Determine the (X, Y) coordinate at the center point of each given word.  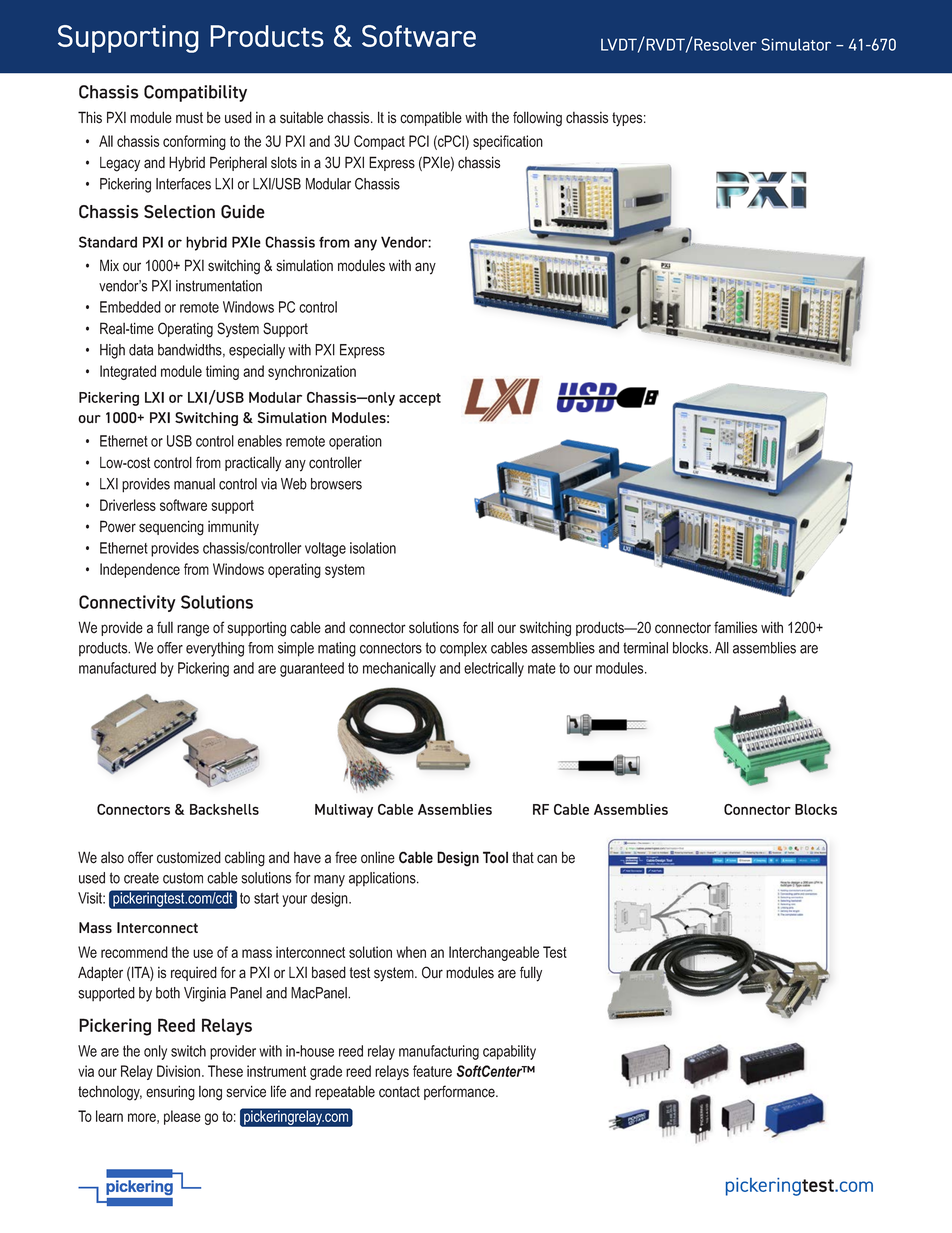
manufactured (117, 668)
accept (420, 399)
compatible (431, 118)
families (735, 627)
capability (509, 1052)
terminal (645, 648)
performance (460, 1092)
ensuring (170, 1093)
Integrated (128, 372)
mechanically (399, 669)
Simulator (796, 44)
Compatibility (195, 93)
